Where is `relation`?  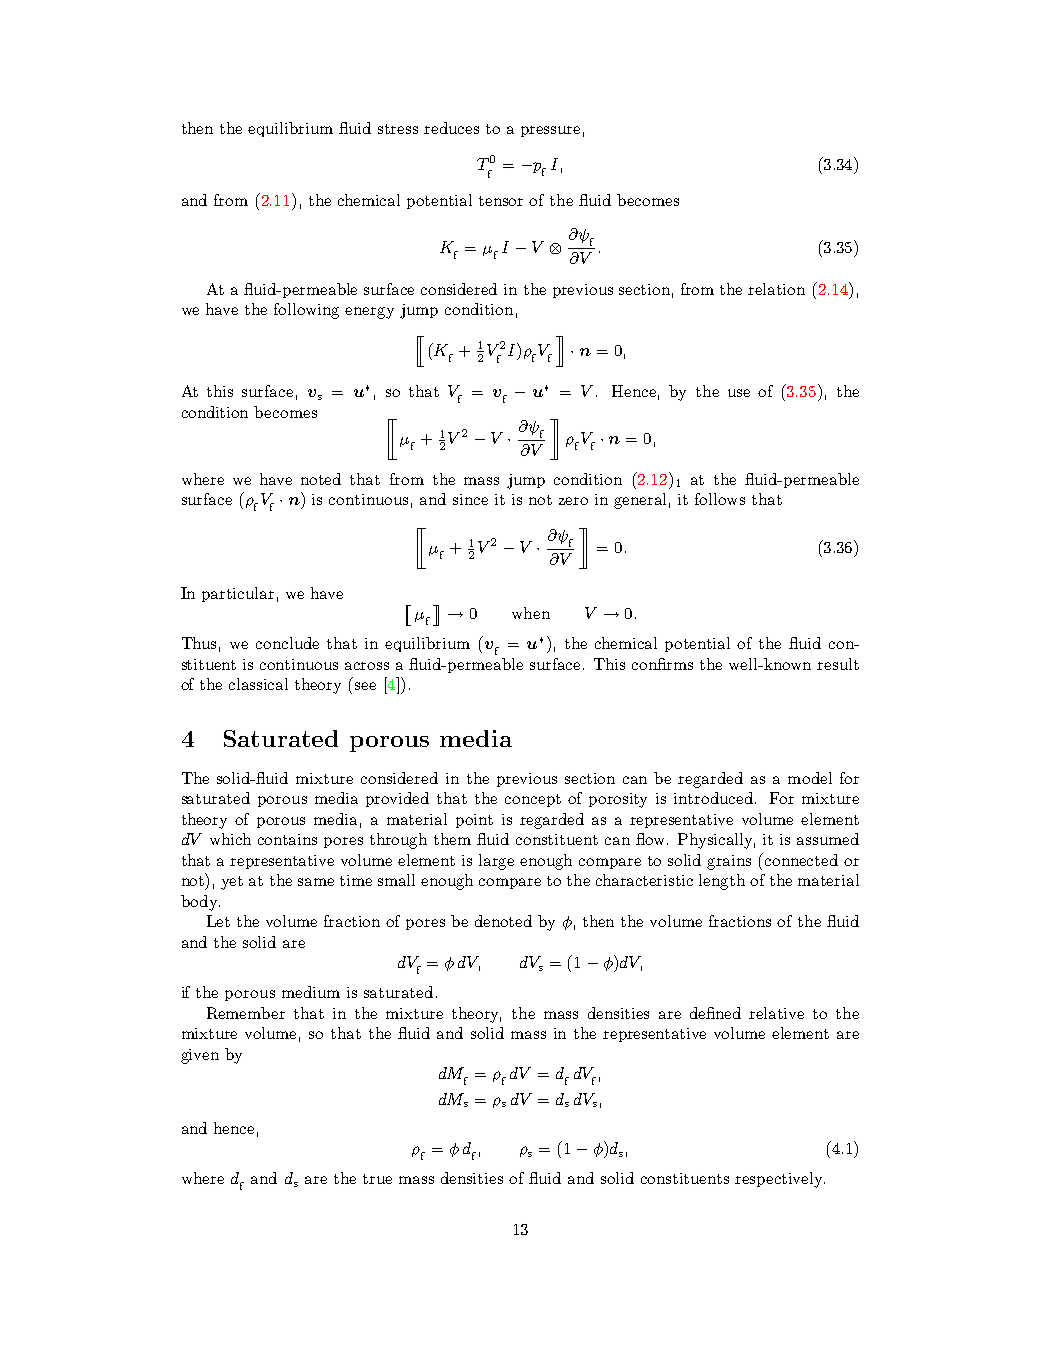
relation is located at coordinates (776, 289).
